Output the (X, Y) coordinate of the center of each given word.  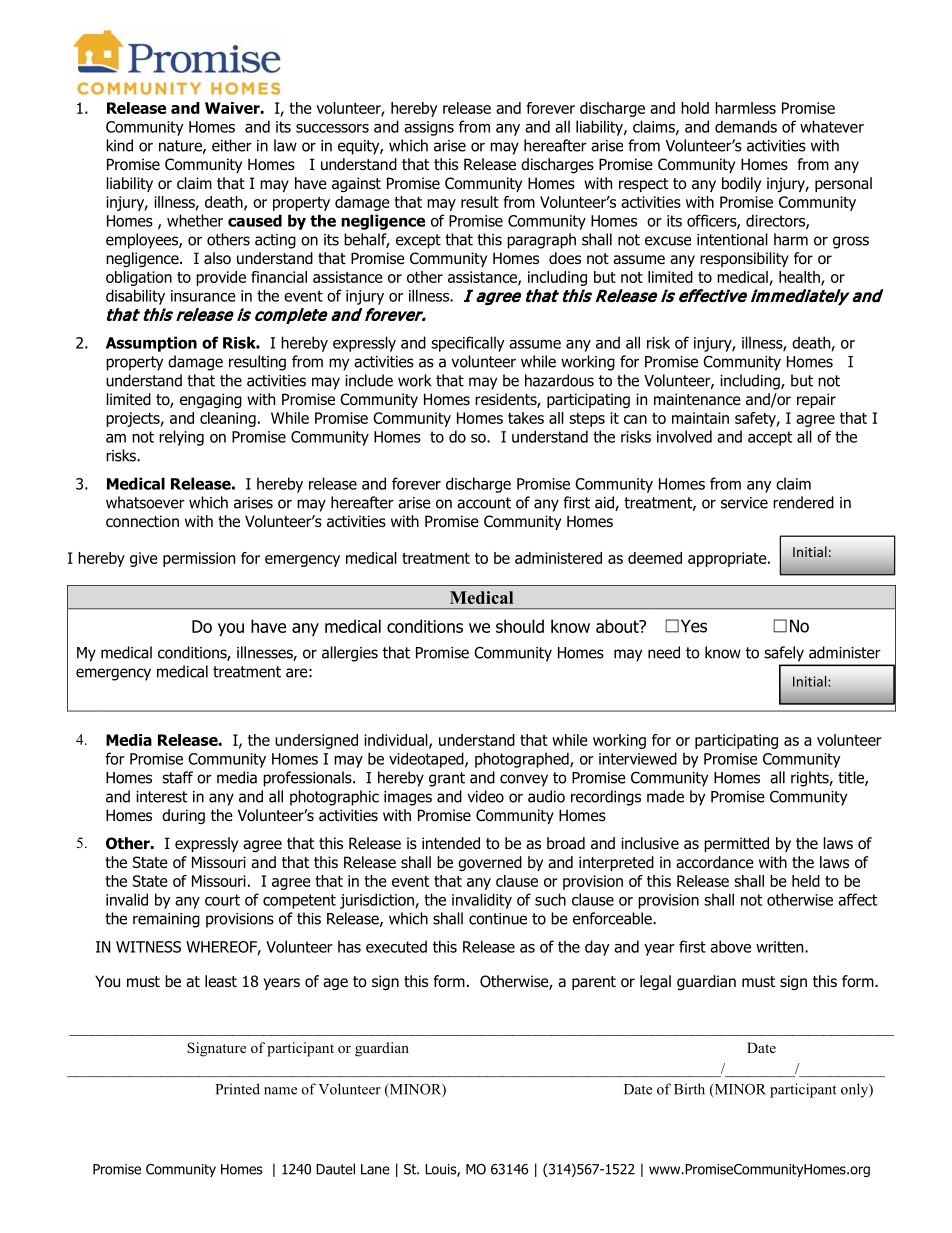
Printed (237, 1089)
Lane (375, 1169)
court (222, 900)
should (520, 626)
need (664, 652)
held (806, 881)
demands (746, 126)
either (232, 145)
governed (490, 863)
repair (816, 400)
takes (526, 418)
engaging (211, 400)
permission (199, 559)
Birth (689, 1089)
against (356, 184)
